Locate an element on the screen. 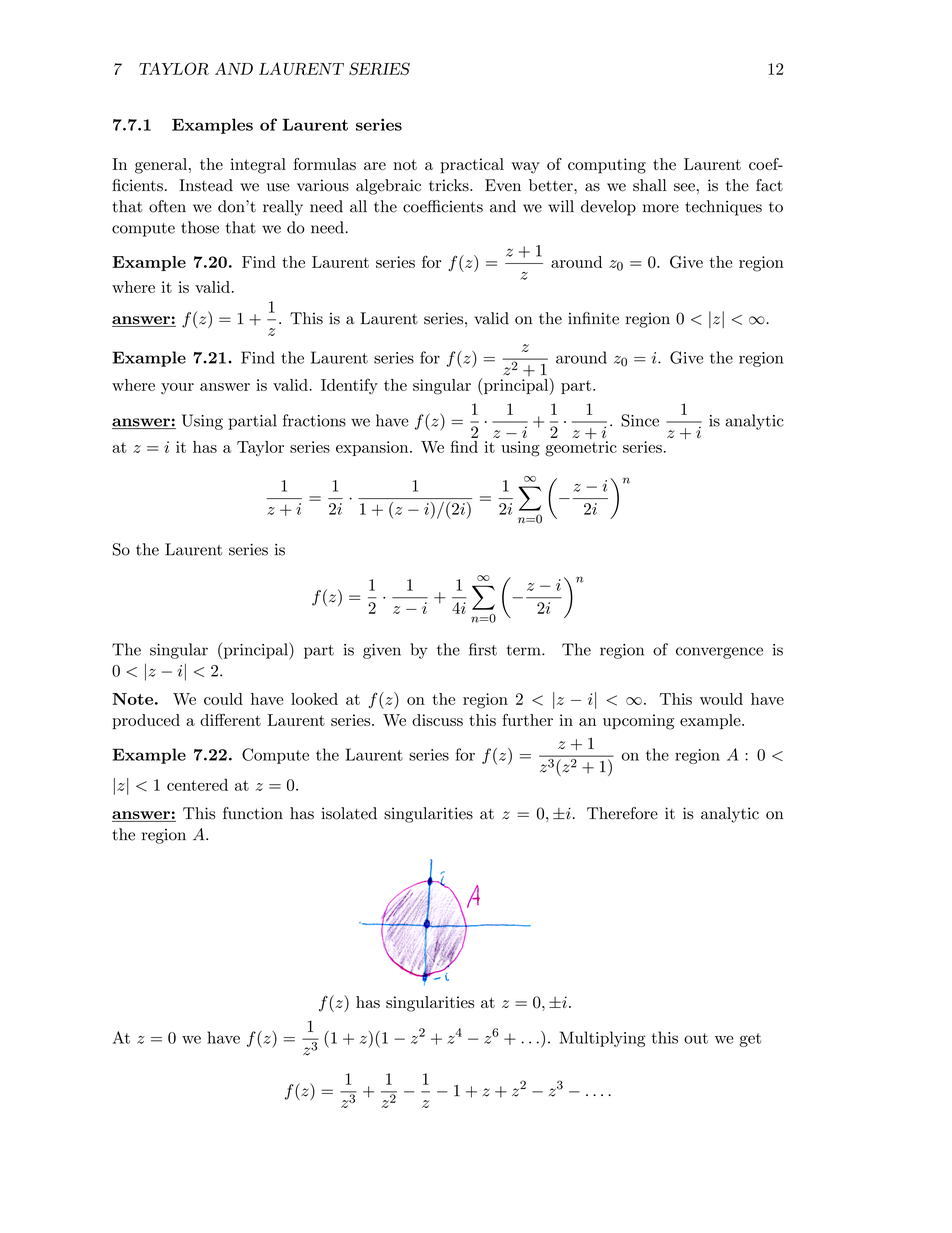 Image resolution: width=952 pixels, height=1233 pixels. your is located at coordinates (177, 388).
